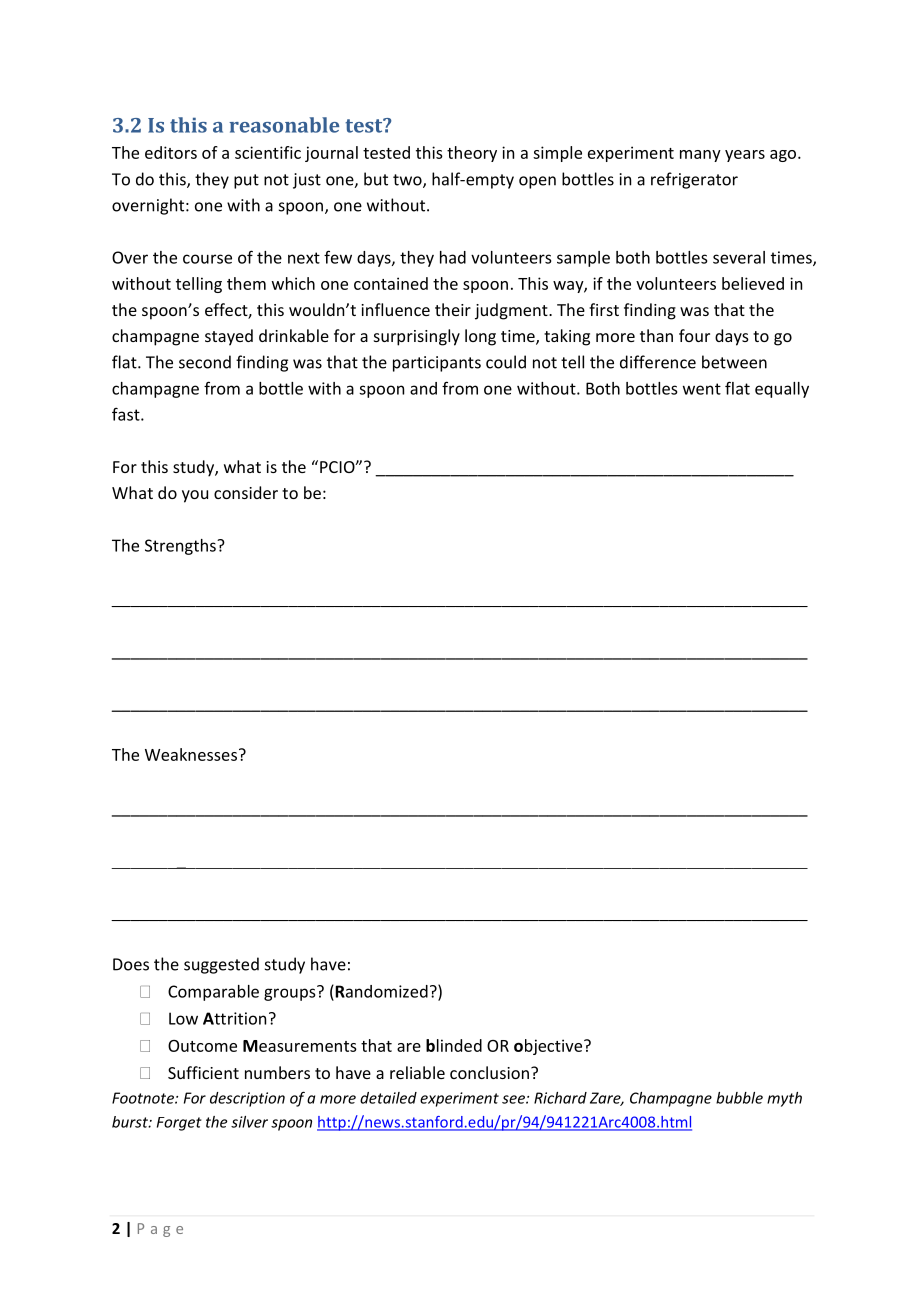 The height and width of the document is (1308, 924). What do you see at coordinates (388, 1098) in the document?
I see `detailed` at bounding box center [388, 1098].
